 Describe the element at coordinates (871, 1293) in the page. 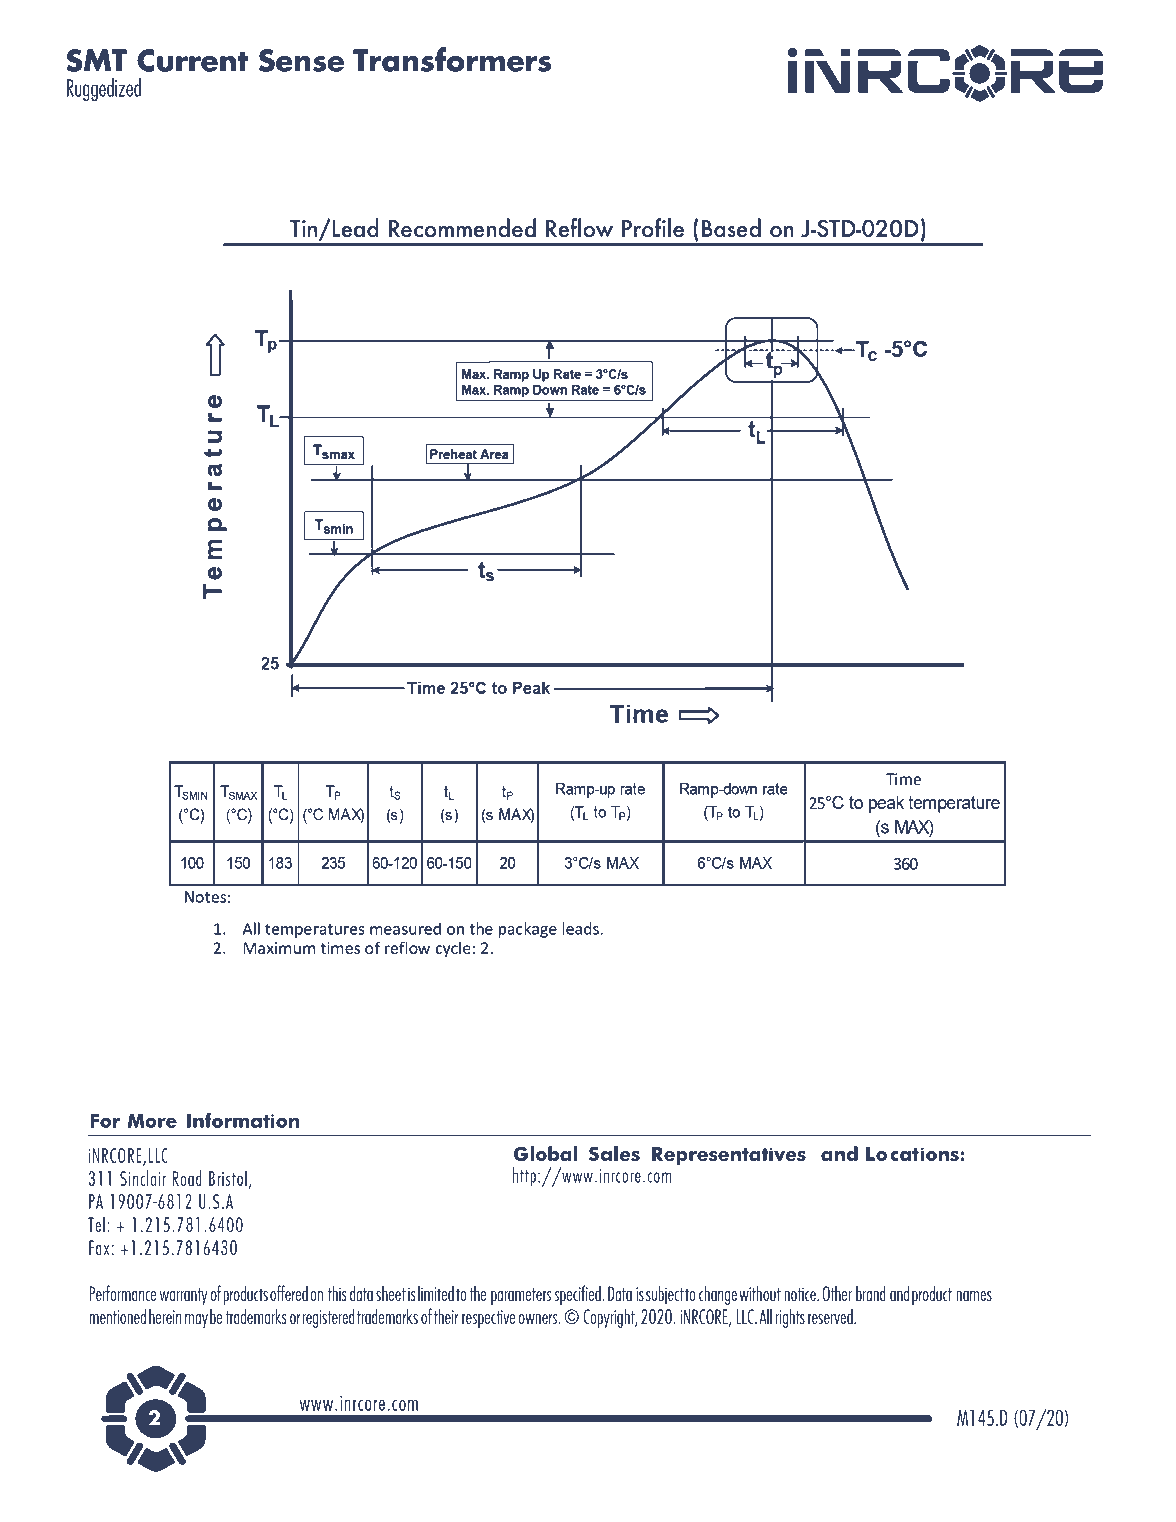

I see `brand` at that location.
